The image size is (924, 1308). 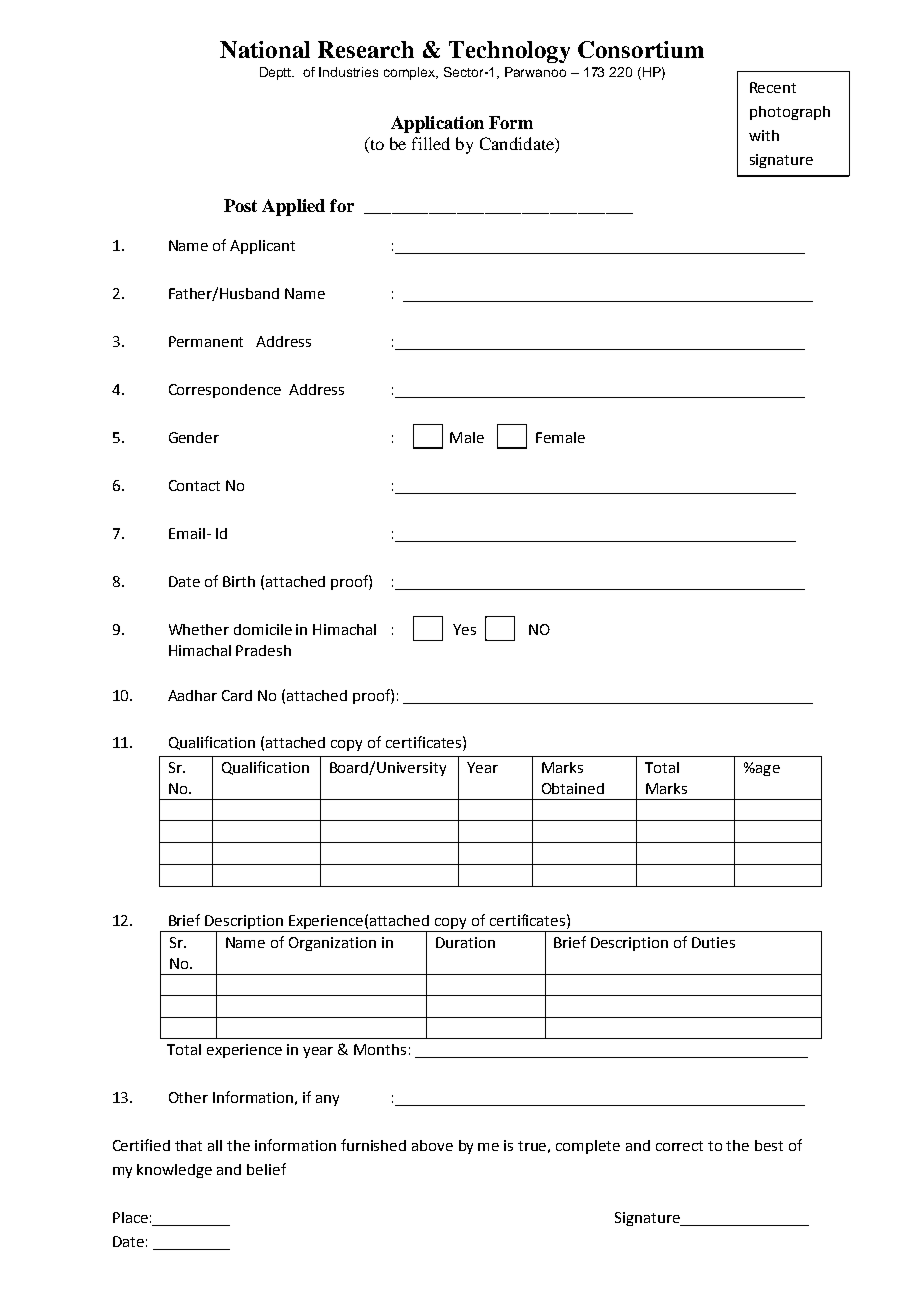 I want to click on Yes, so click(x=464, y=629).
